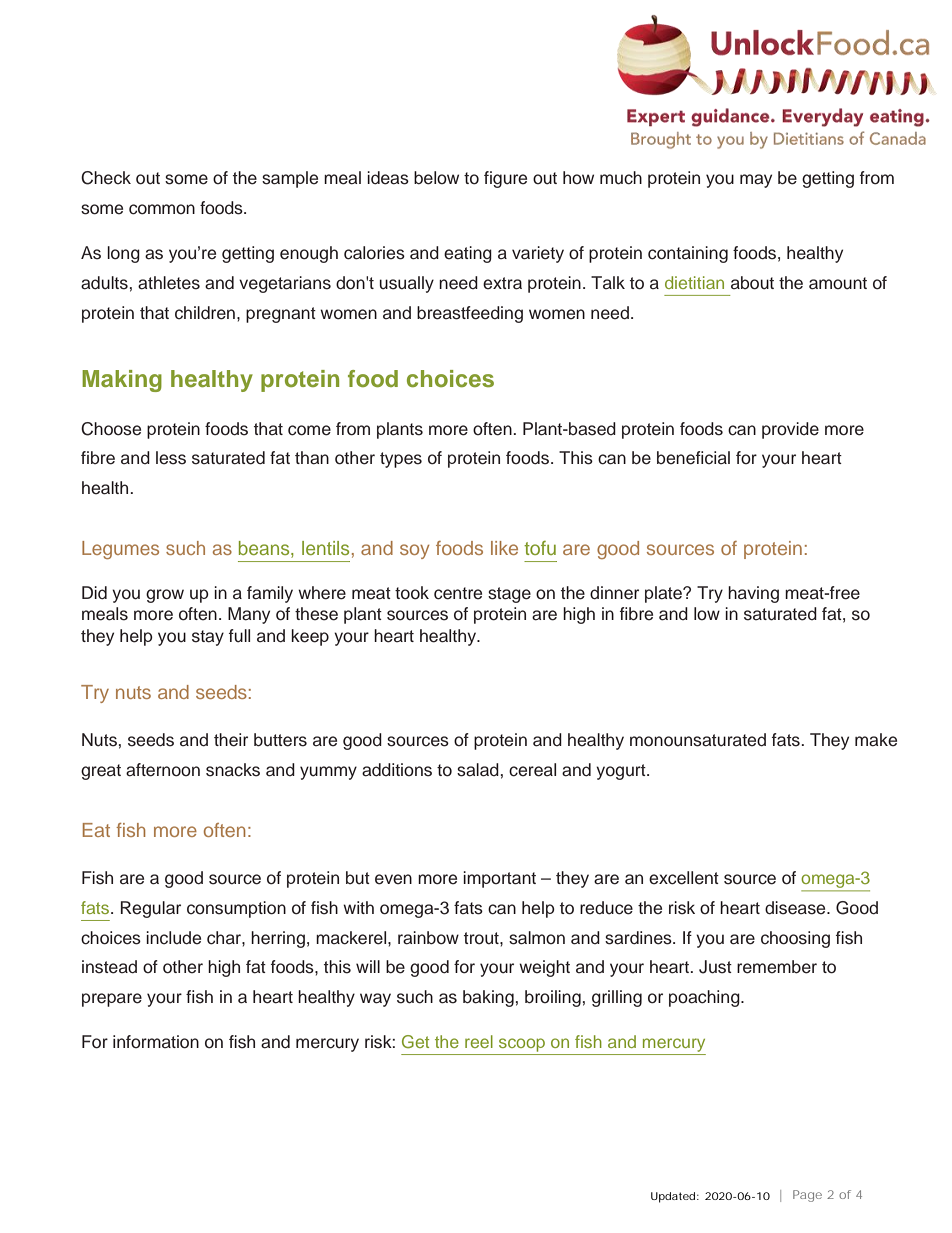 This screenshot has height=1233, width=952. I want to click on important, so click(499, 879).
